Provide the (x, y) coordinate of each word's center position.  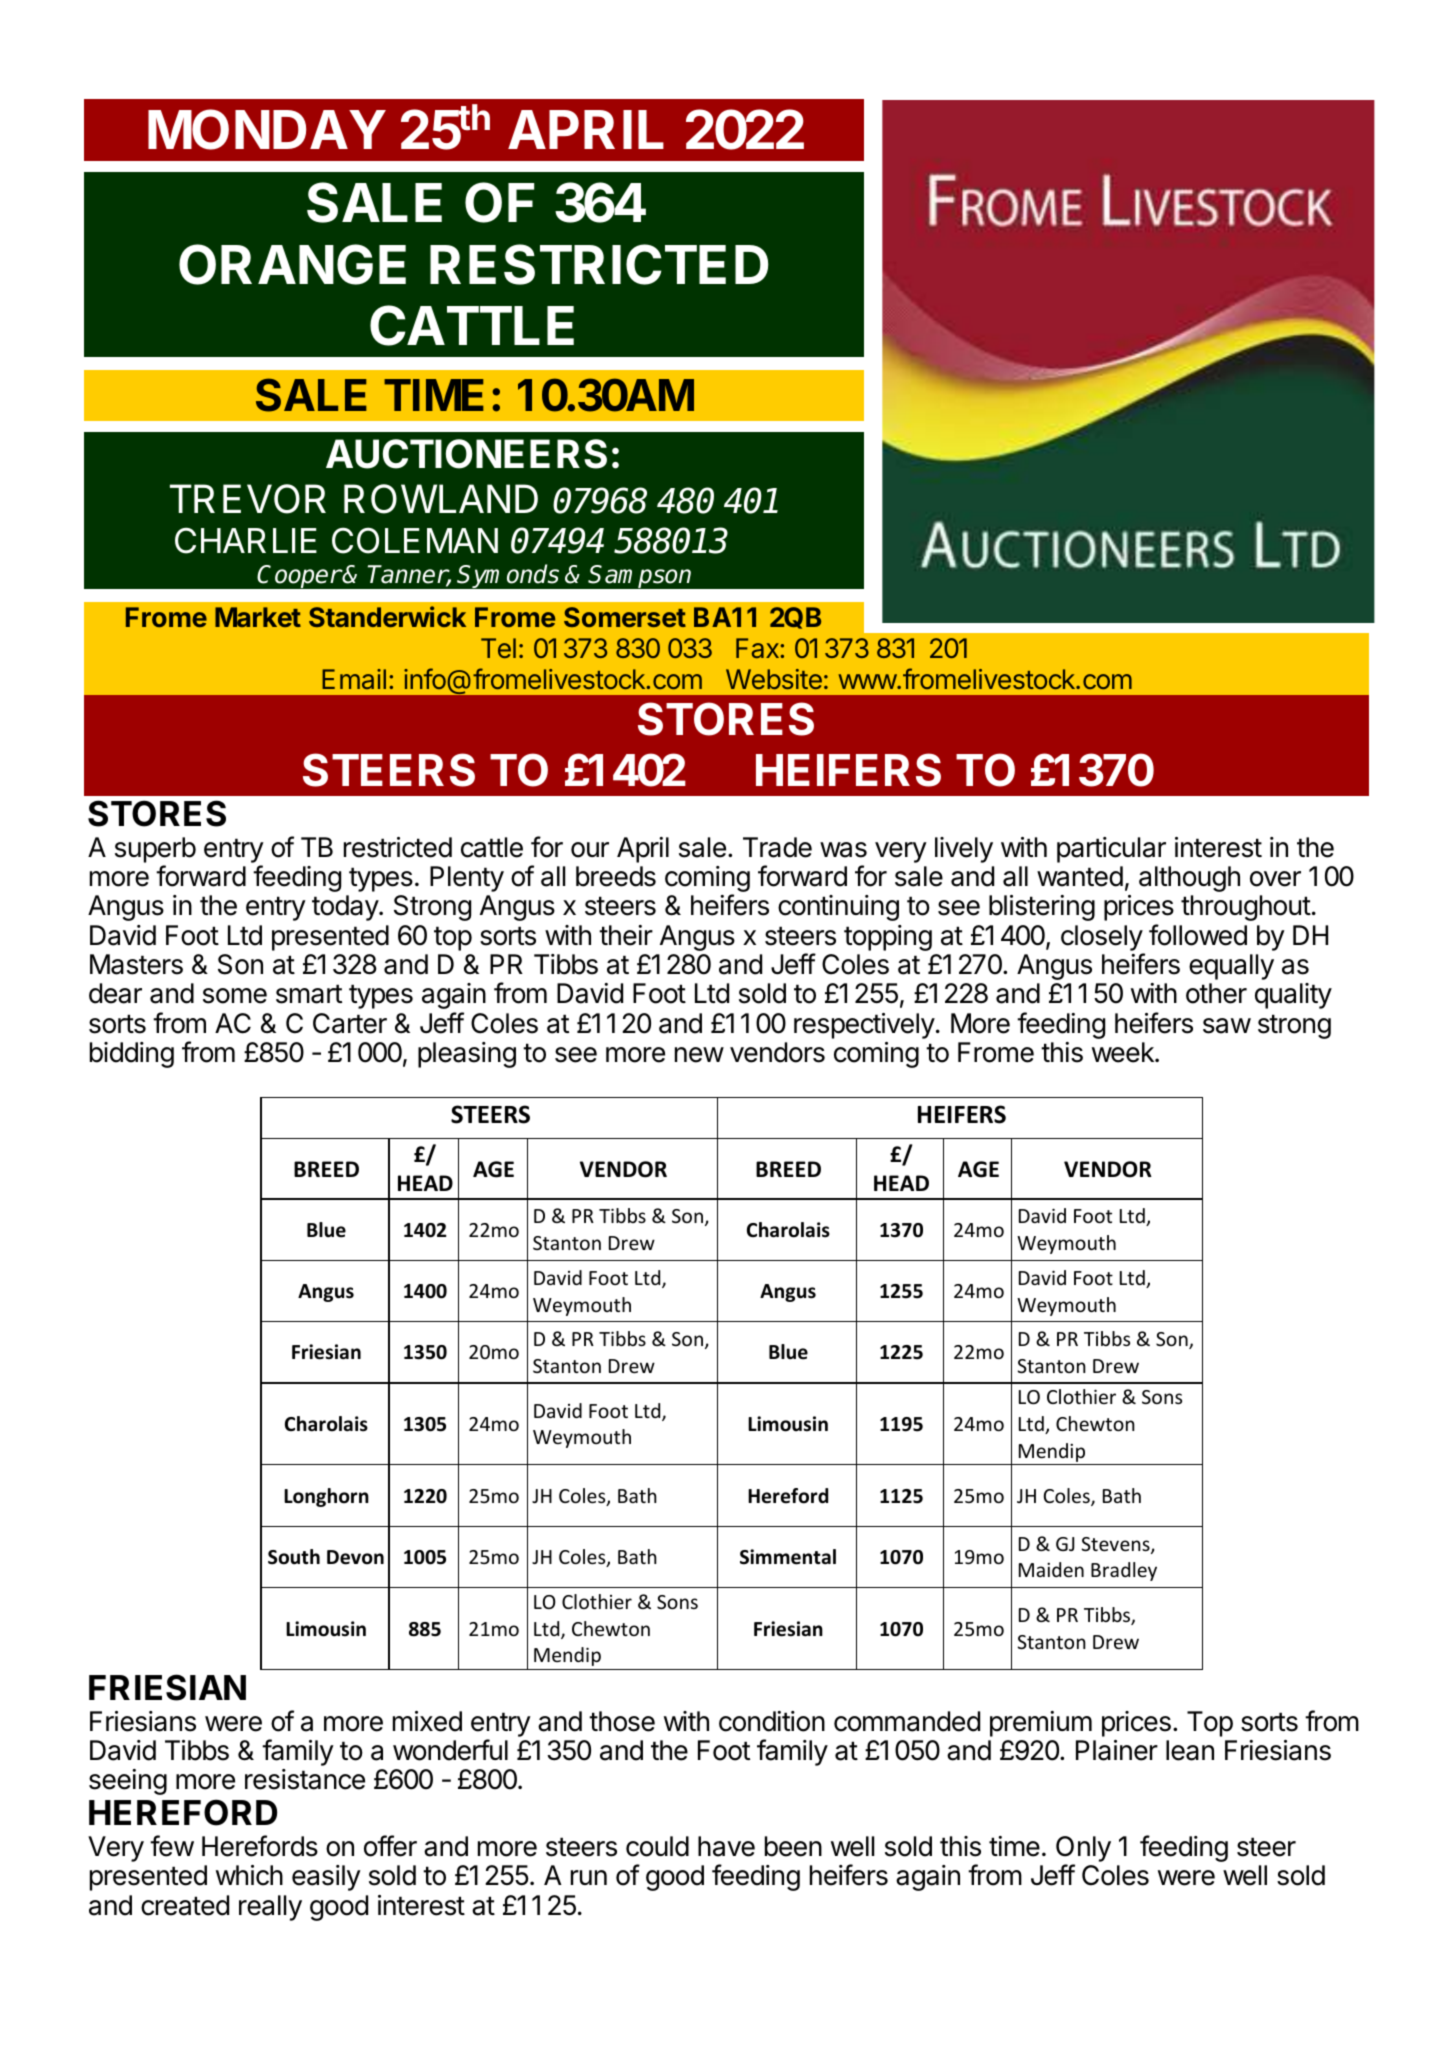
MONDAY (267, 129)
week (1124, 1052)
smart (309, 994)
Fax (758, 648)
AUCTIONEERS (466, 454)
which (249, 1875)
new (699, 1055)
